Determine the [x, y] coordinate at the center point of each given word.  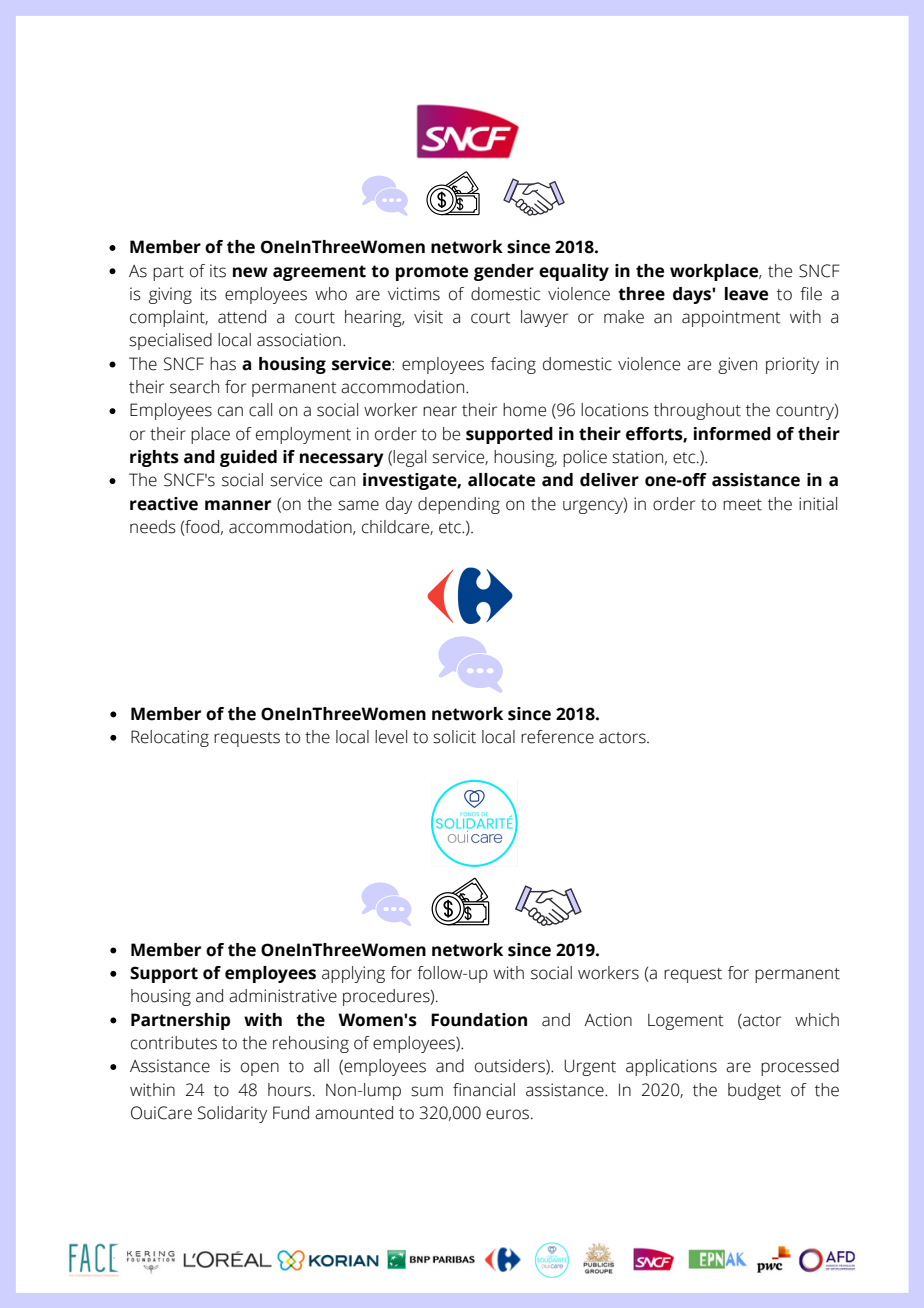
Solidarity [232, 1114]
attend [242, 317]
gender [504, 272]
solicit [454, 737]
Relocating [170, 738]
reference [557, 737]
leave [746, 294]
